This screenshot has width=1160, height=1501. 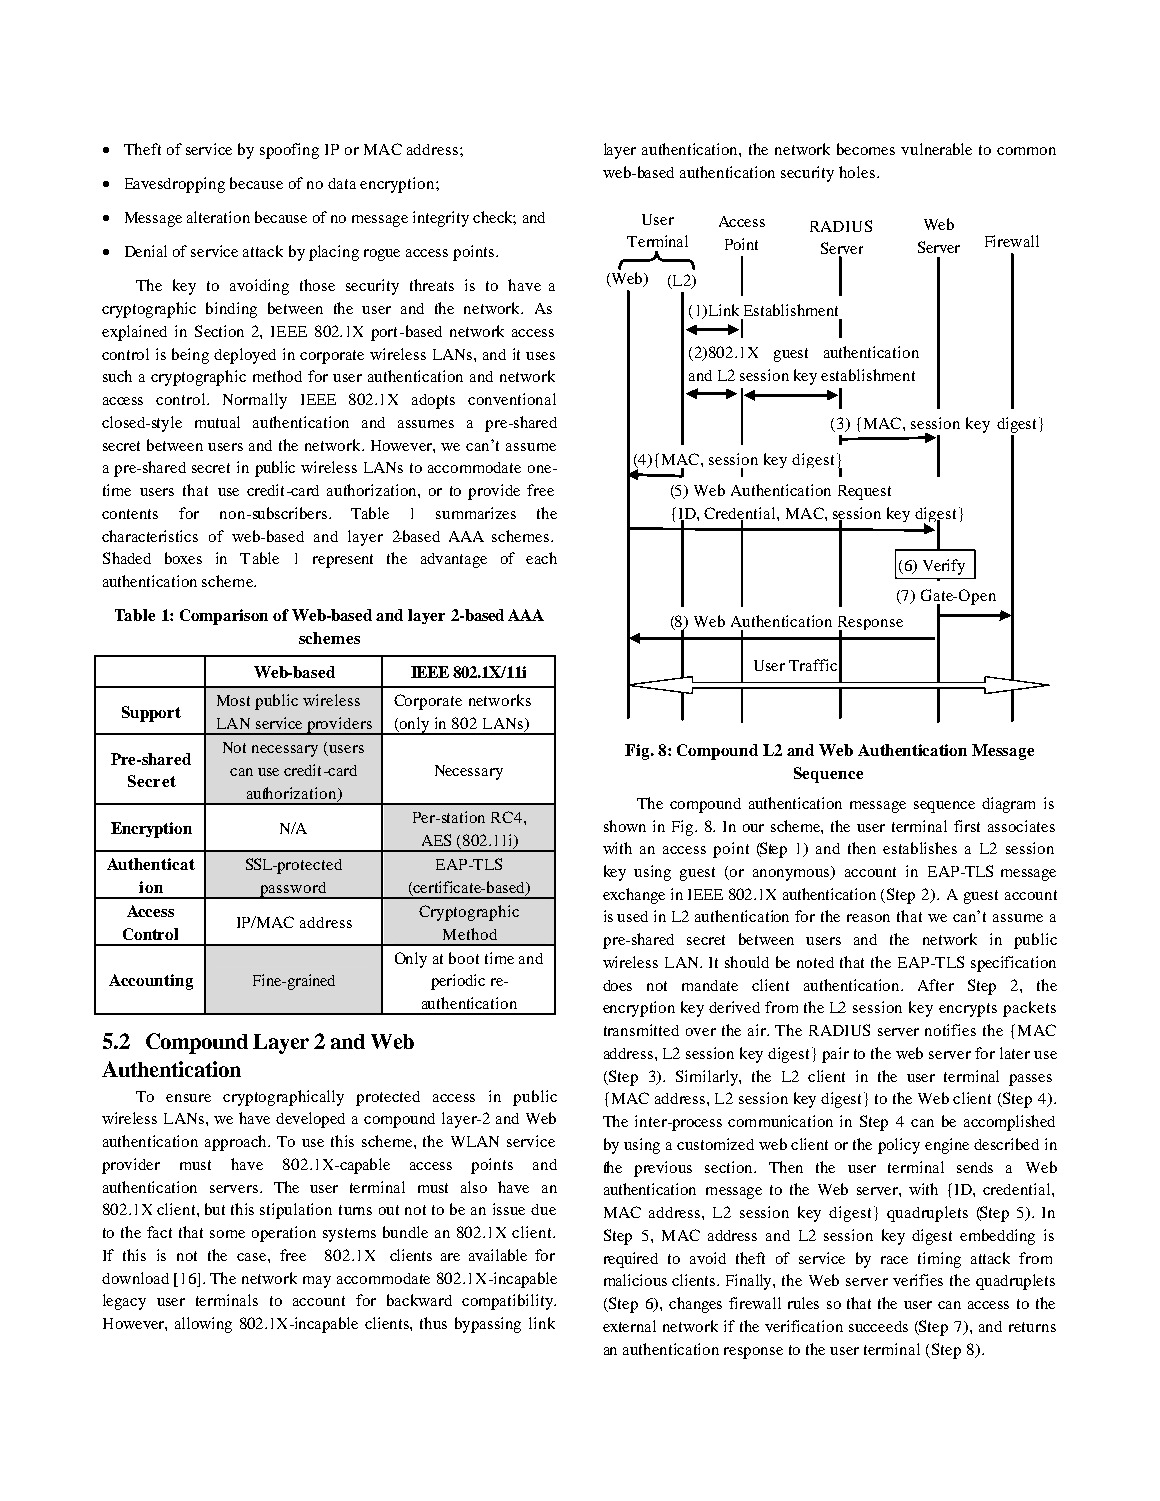 What do you see at coordinates (512, 399) in the screenshot?
I see `conventional` at bounding box center [512, 399].
